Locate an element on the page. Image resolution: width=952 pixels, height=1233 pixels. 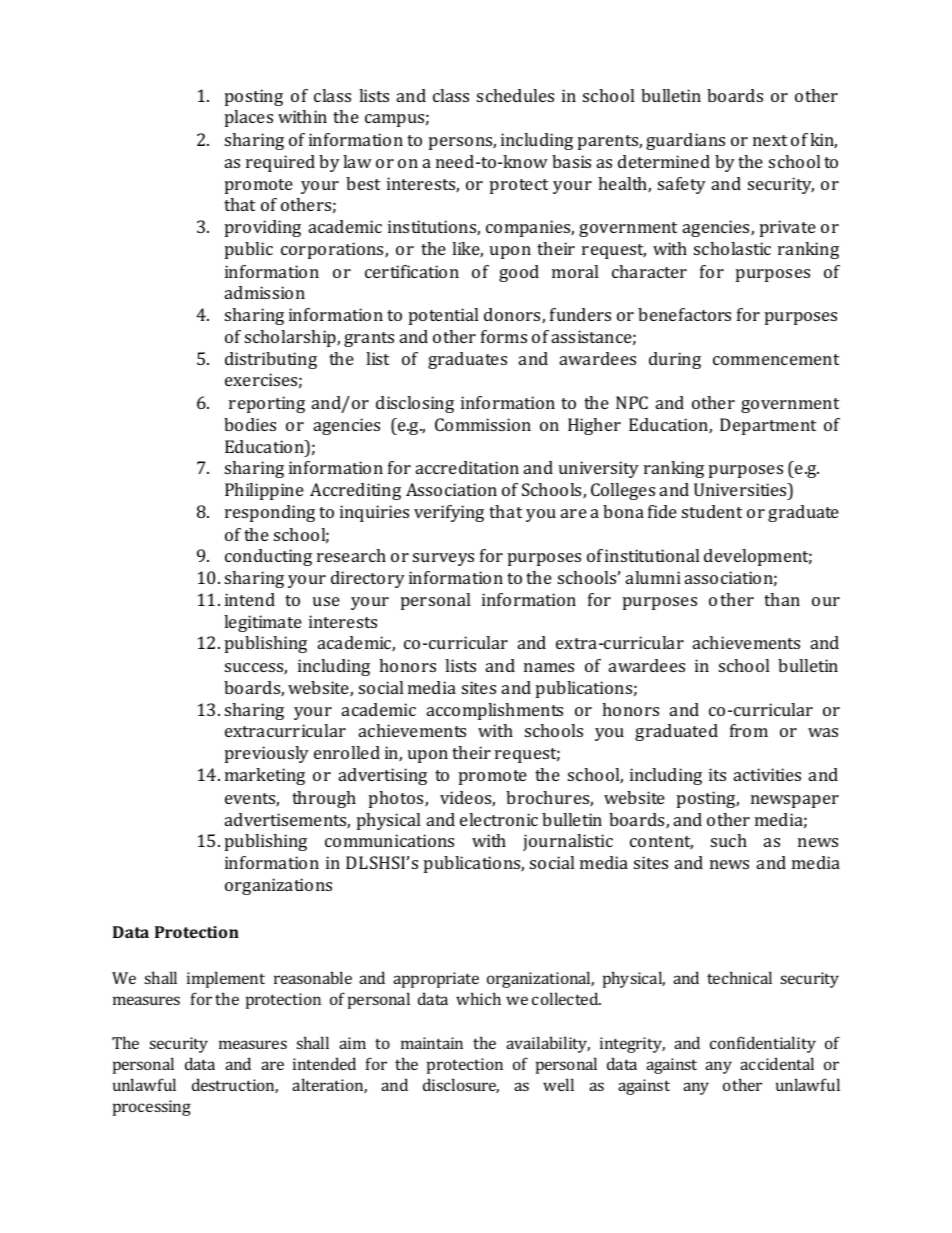
places is located at coordinates (249, 118).
